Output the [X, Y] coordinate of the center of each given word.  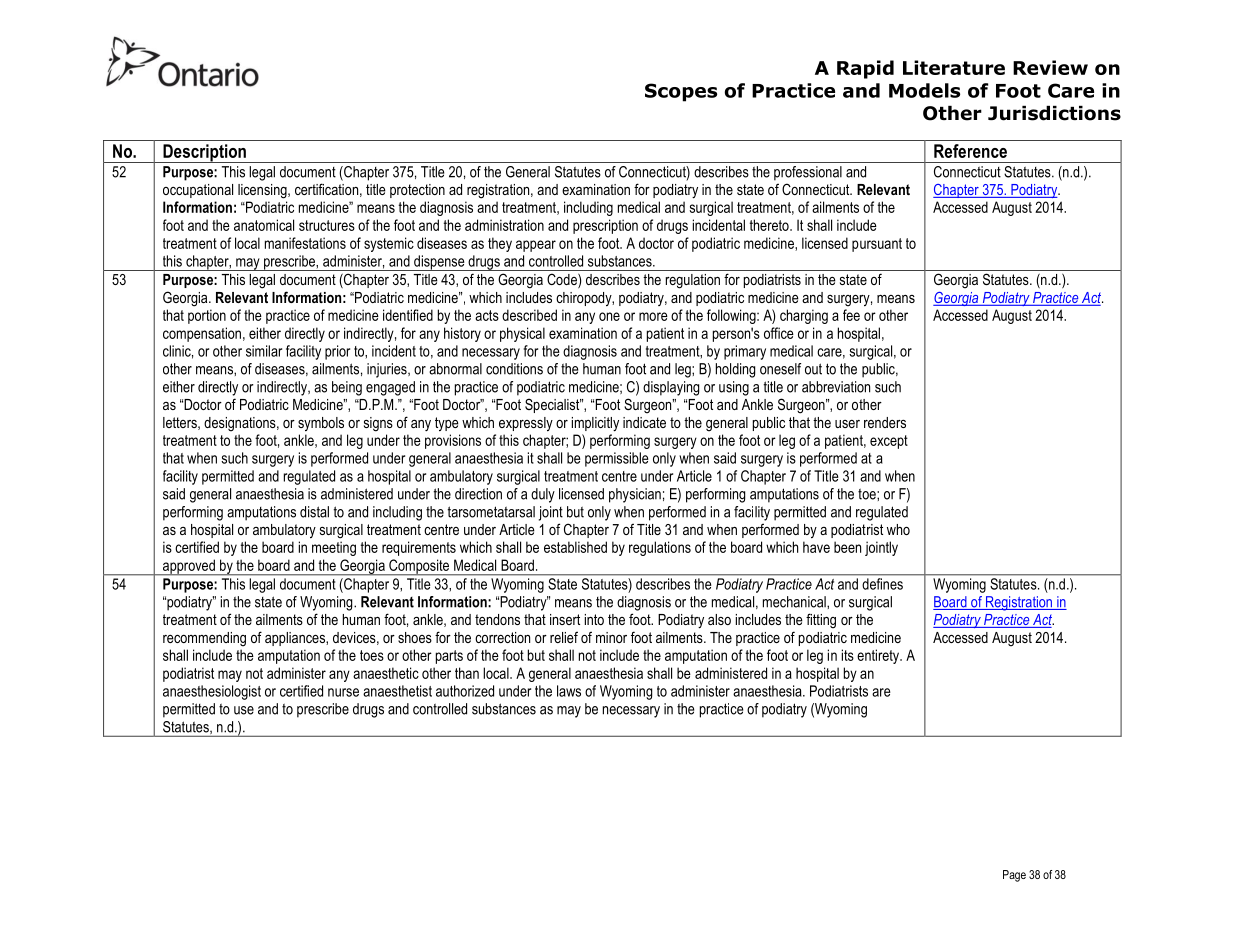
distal [314, 512]
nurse [343, 692]
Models [924, 90]
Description [204, 153]
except [889, 442]
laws [569, 691]
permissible [617, 459]
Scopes [681, 92]
